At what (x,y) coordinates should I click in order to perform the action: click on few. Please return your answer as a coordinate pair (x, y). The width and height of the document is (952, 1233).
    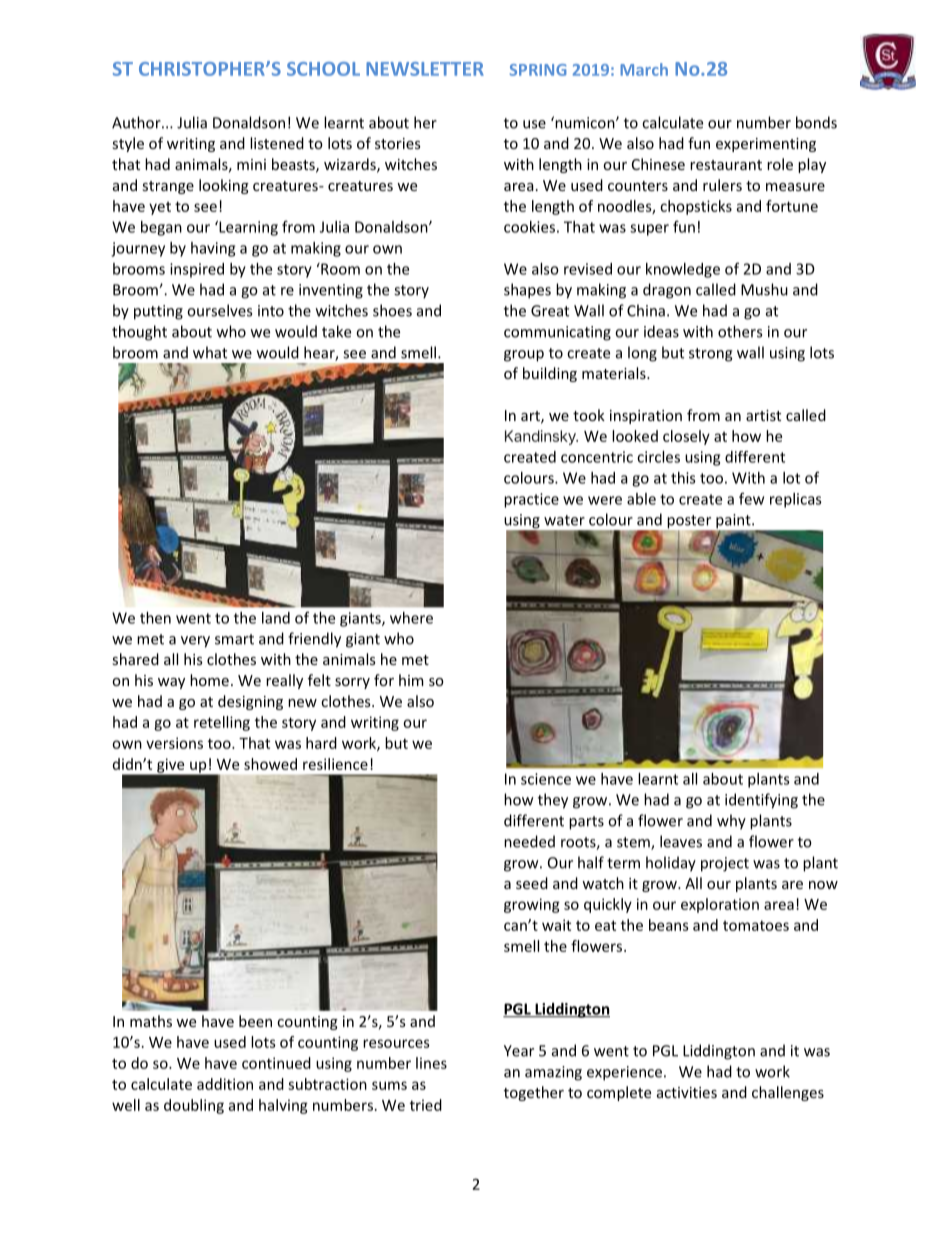
    Looking at the image, I should click on (751, 498).
